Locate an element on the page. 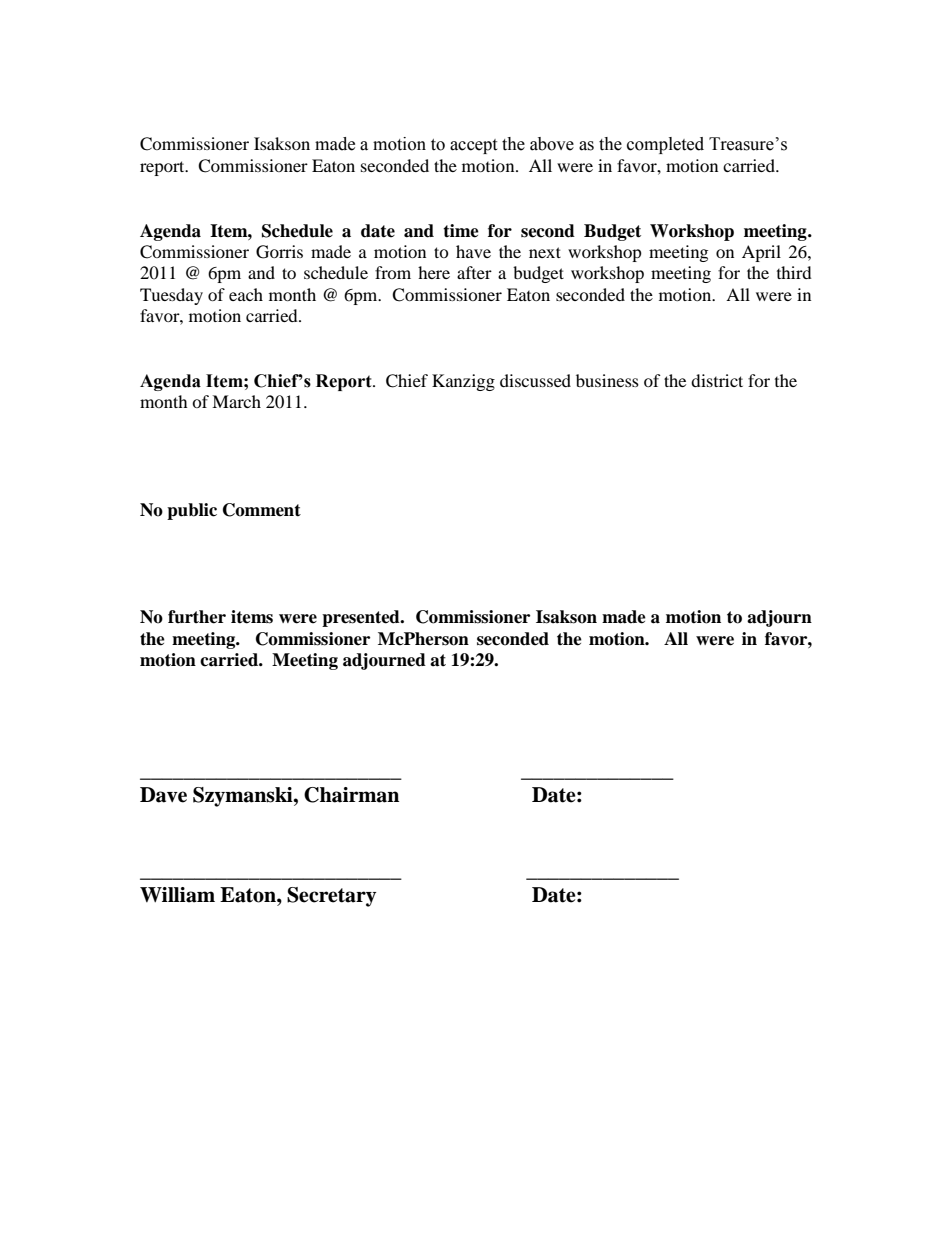  Comment is located at coordinates (262, 510).
